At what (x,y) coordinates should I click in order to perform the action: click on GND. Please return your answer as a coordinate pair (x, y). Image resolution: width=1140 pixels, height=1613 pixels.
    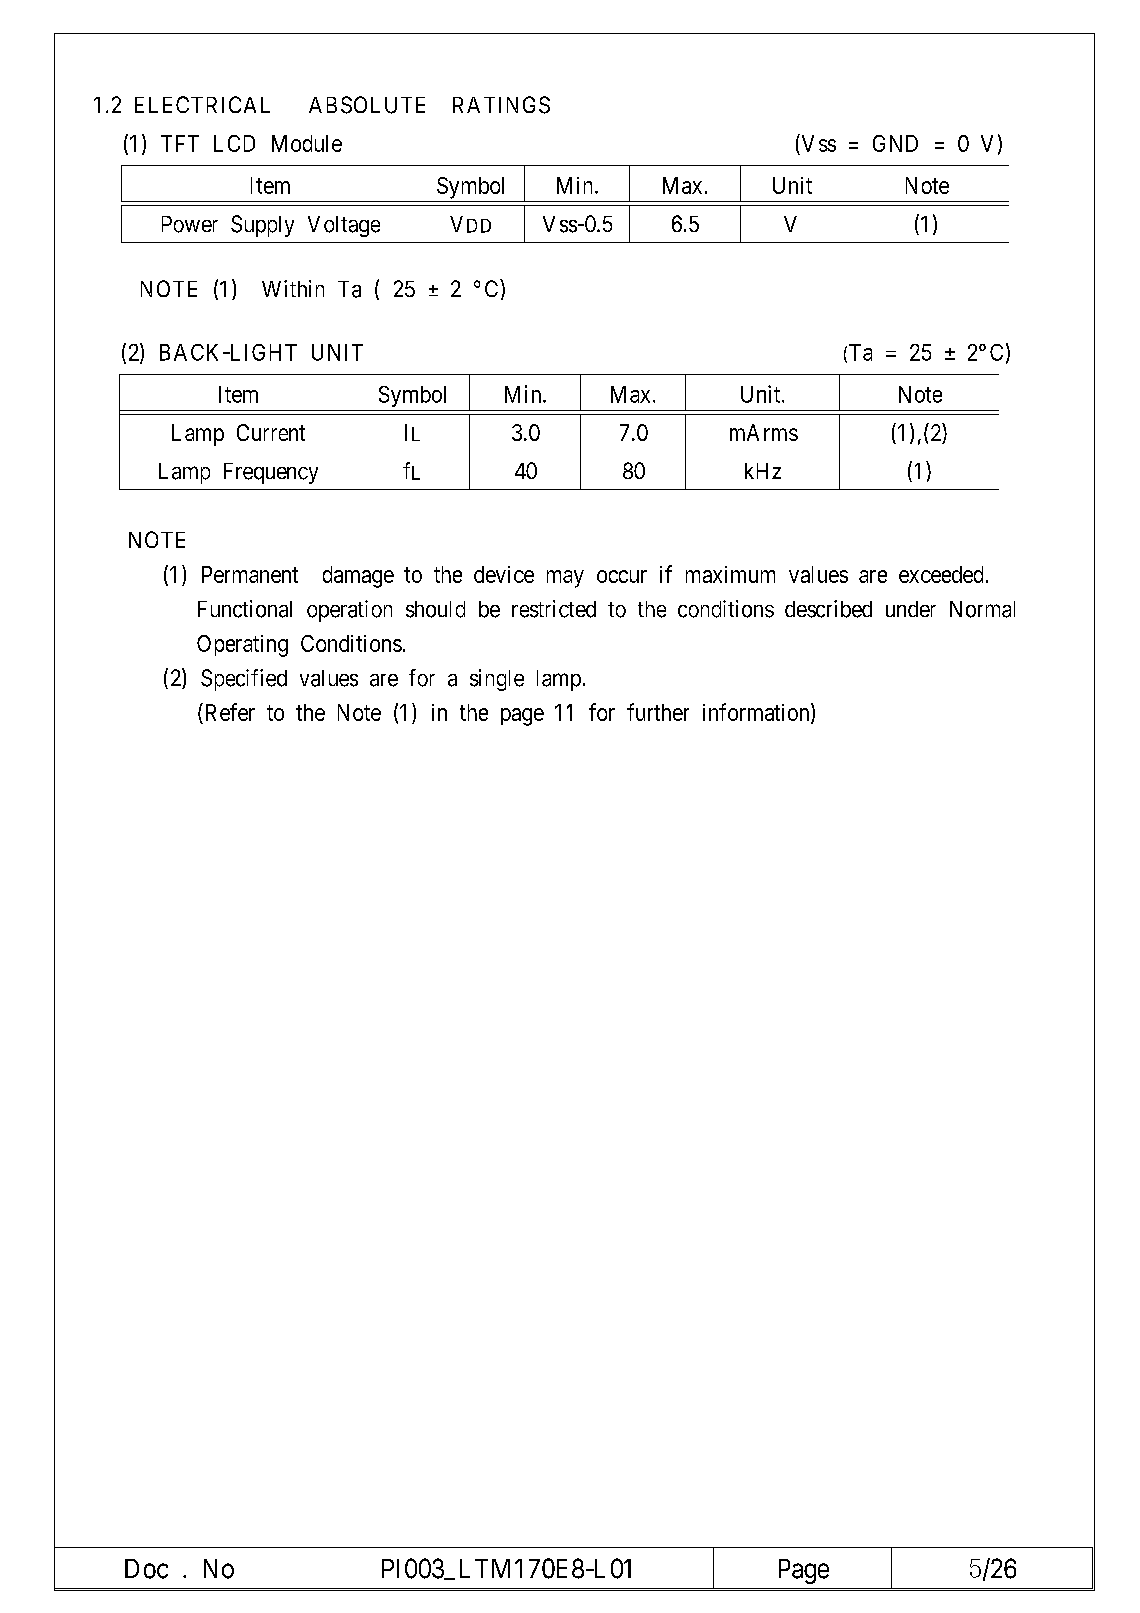
    Looking at the image, I should click on (895, 143).
